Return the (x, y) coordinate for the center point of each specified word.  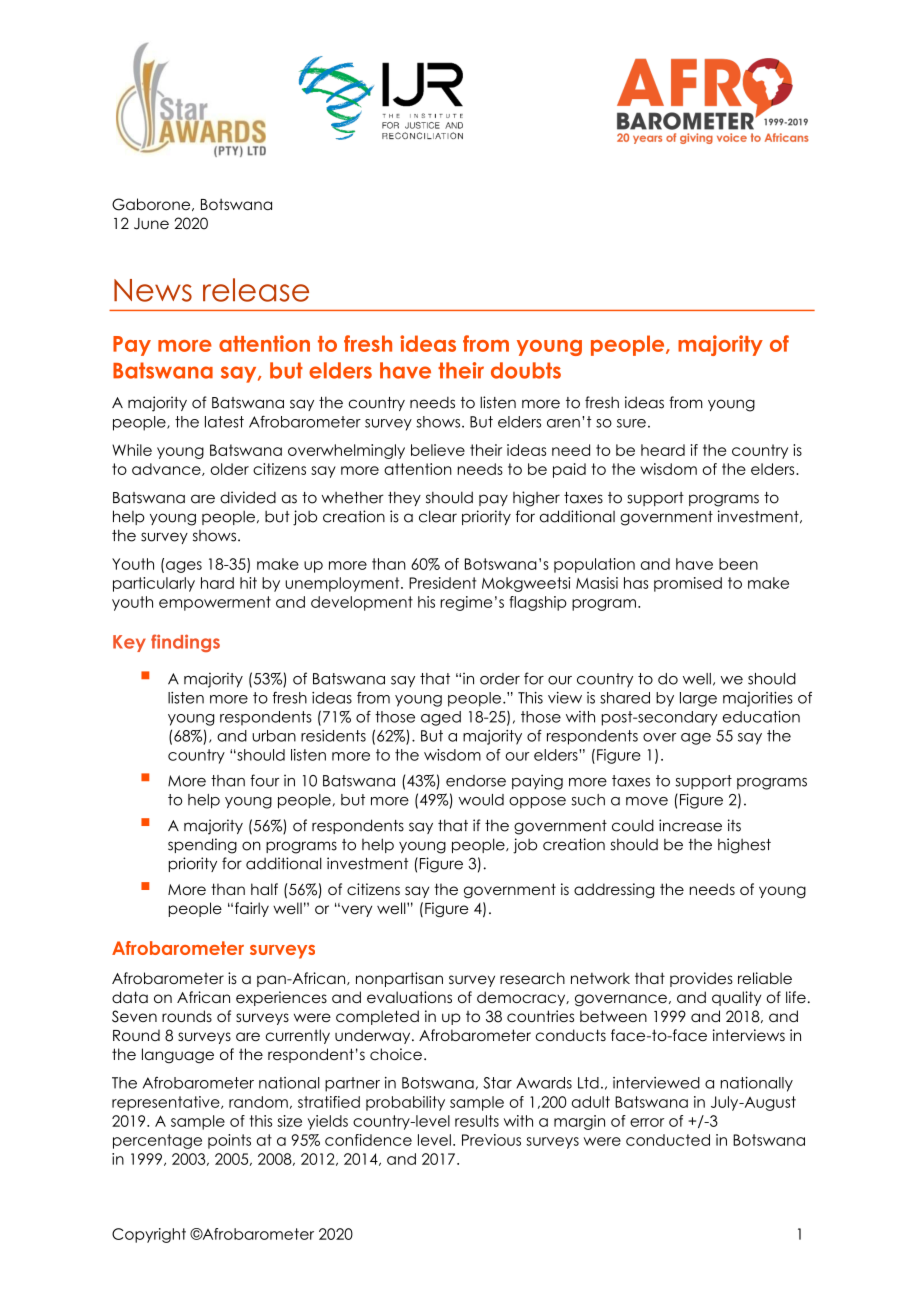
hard (217, 583)
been (738, 564)
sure (631, 423)
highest (744, 846)
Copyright (149, 1235)
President (443, 583)
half (264, 889)
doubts (526, 370)
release (256, 290)
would (481, 800)
